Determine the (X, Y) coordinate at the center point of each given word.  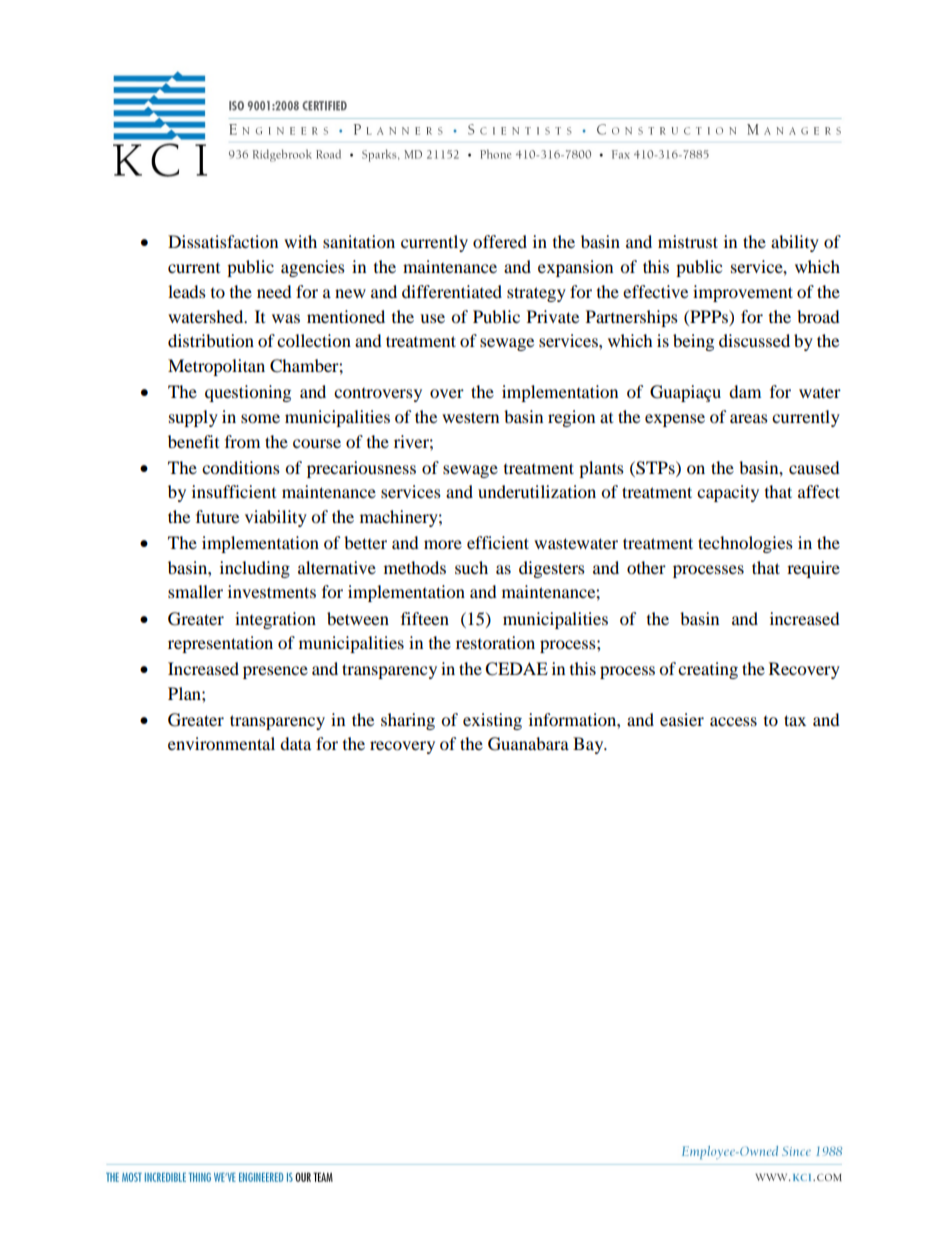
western (470, 417)
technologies (745, 544)
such (471, 567)
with (300, 241)
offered (500, 241)
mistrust (688, 241)
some (260, 418)
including (255, 569)
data (295, 743)
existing (492, 721)
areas (749, 418)
